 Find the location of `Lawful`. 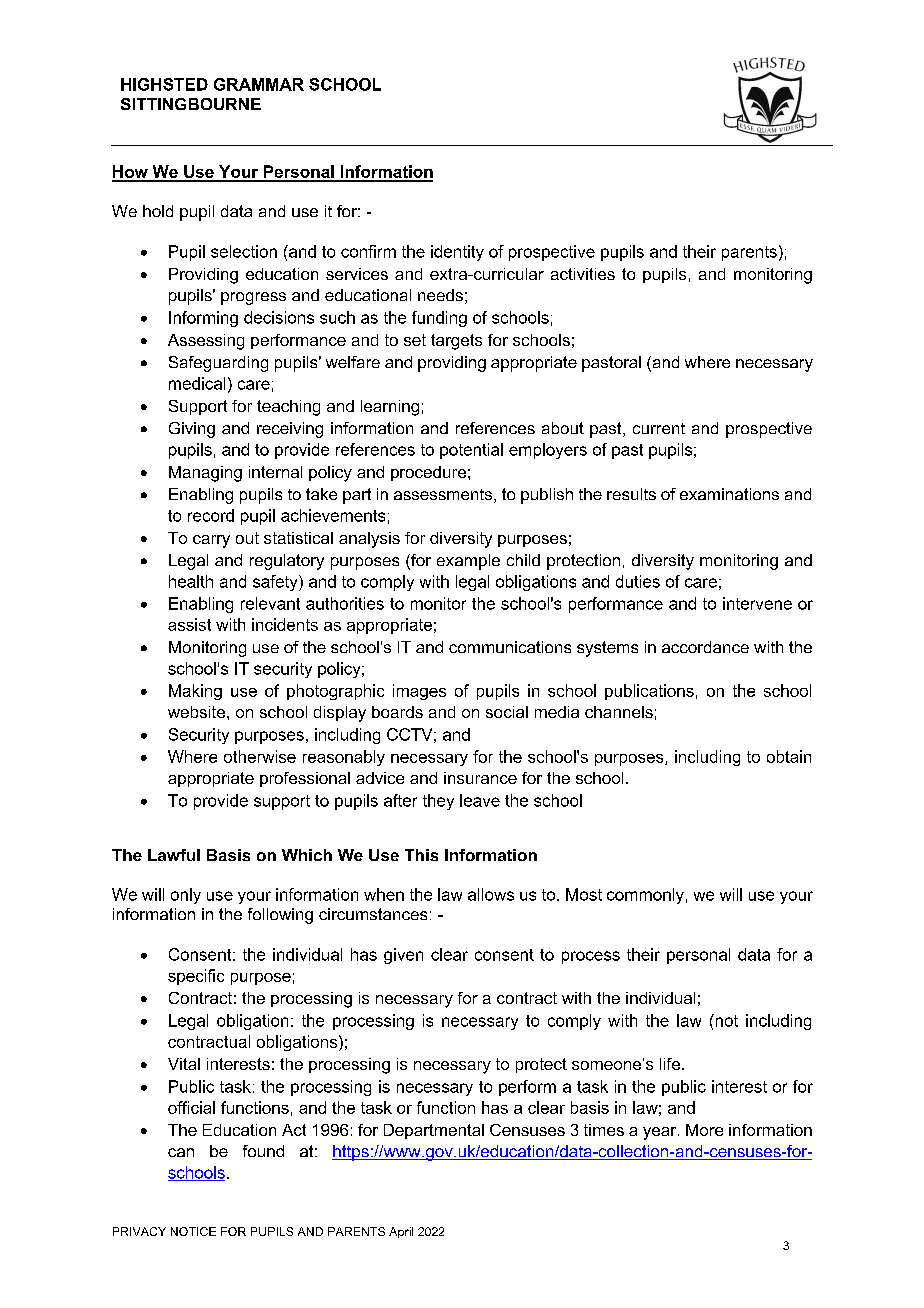

Lawful is located at coordinates (174, 855).
